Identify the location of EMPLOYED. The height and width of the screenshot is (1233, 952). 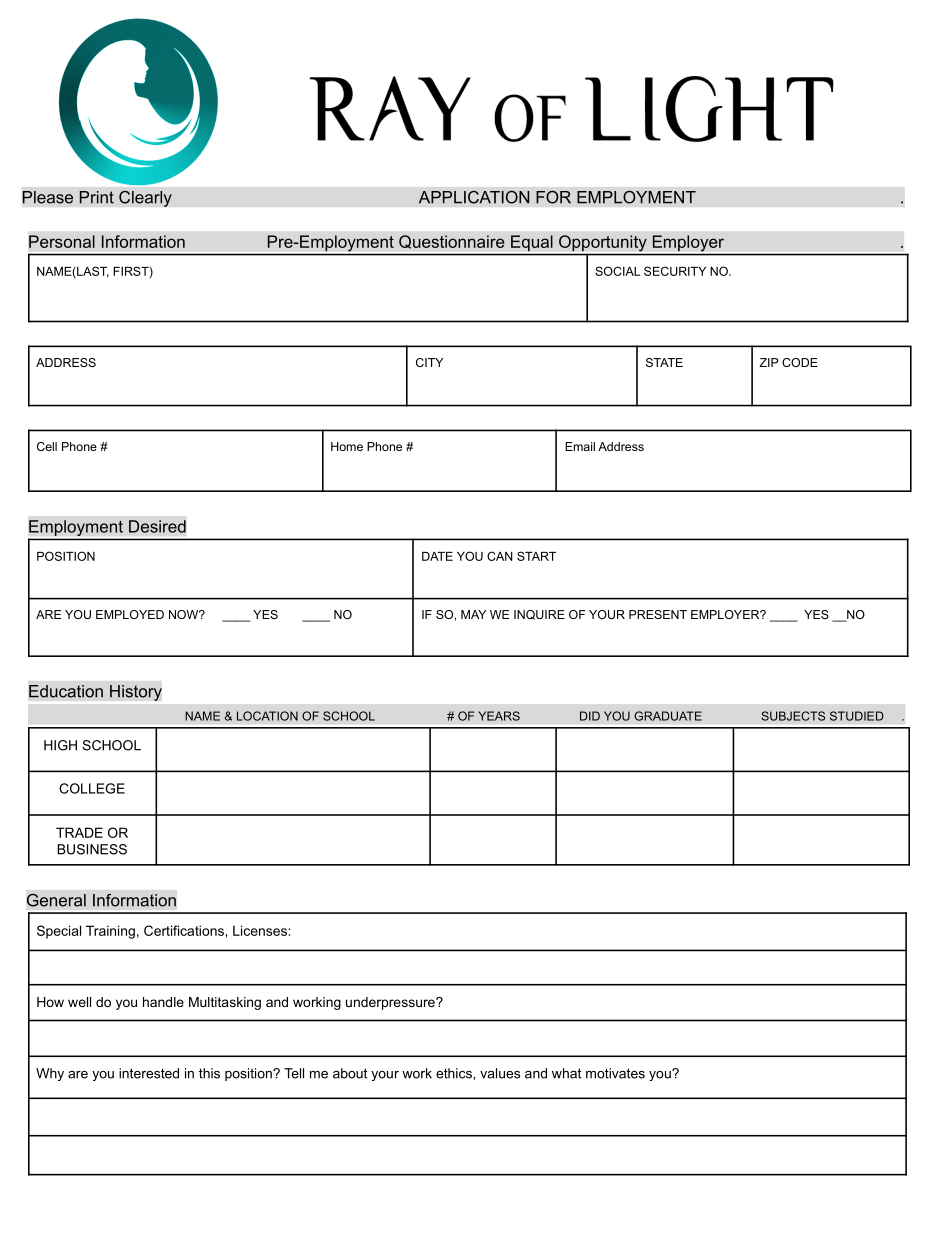
(130, 614).
